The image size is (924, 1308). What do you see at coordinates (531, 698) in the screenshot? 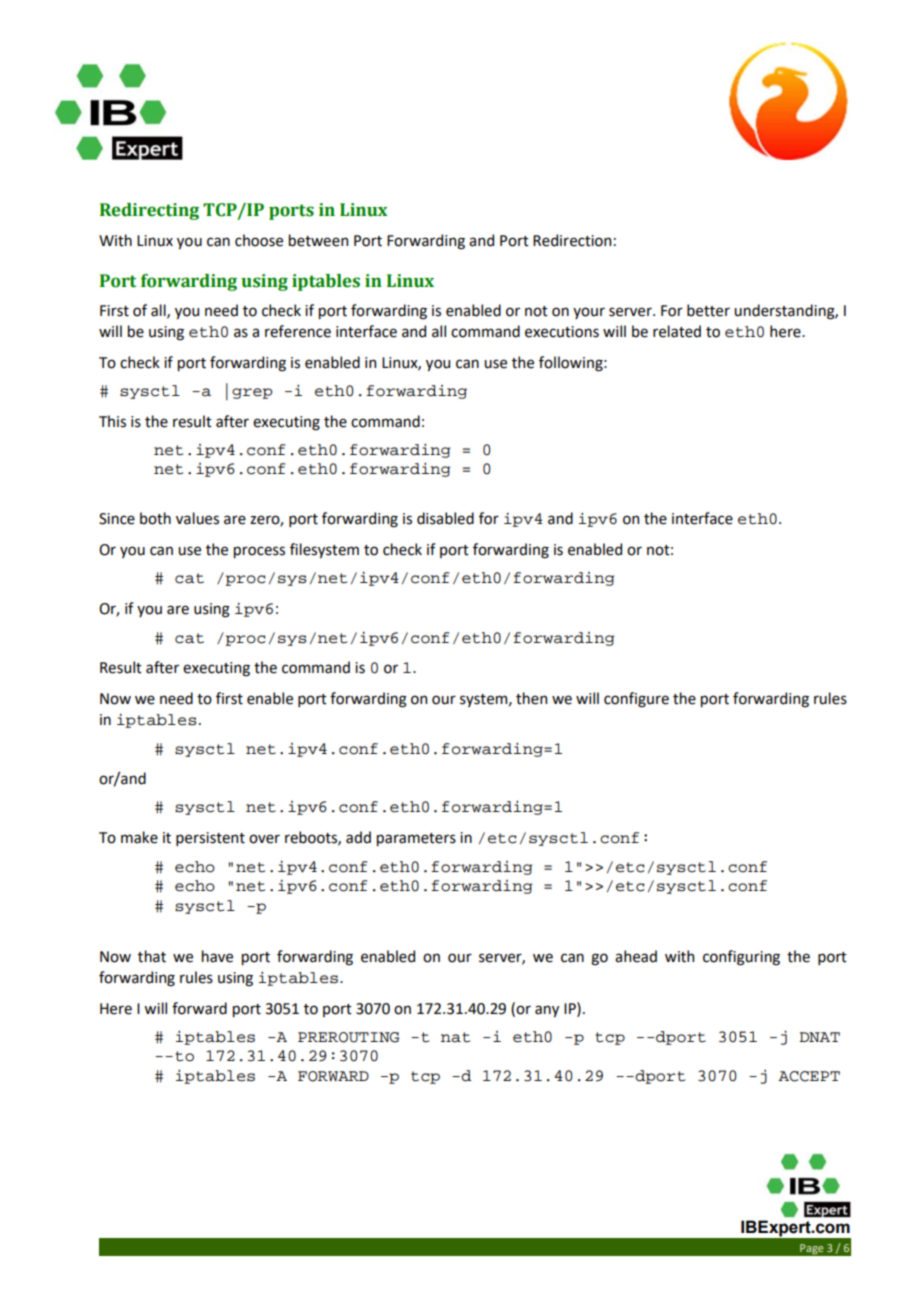
I see `then` at bounding box center [531, 698].
